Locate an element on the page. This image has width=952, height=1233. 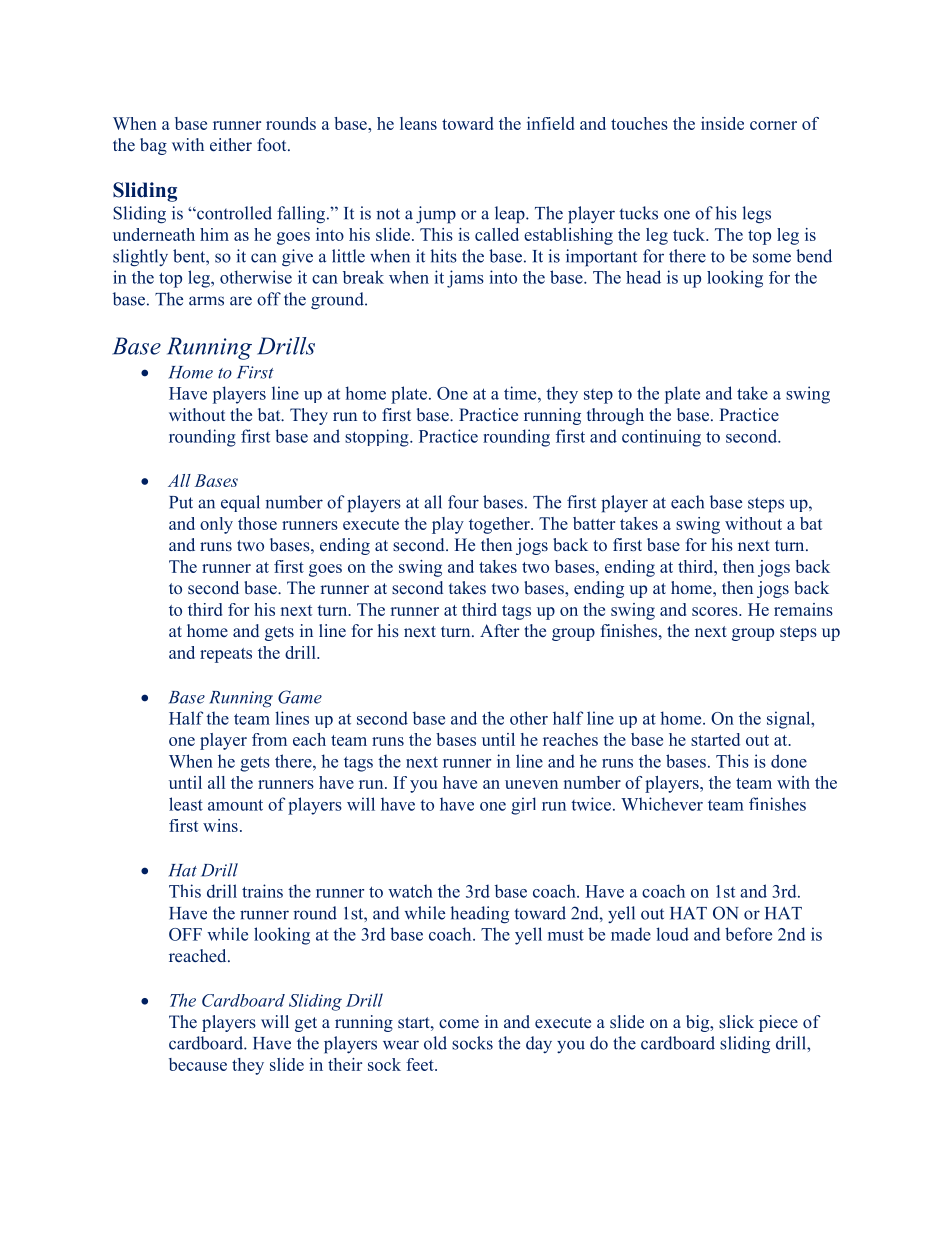
come is located at coordinates (459, 1023).
